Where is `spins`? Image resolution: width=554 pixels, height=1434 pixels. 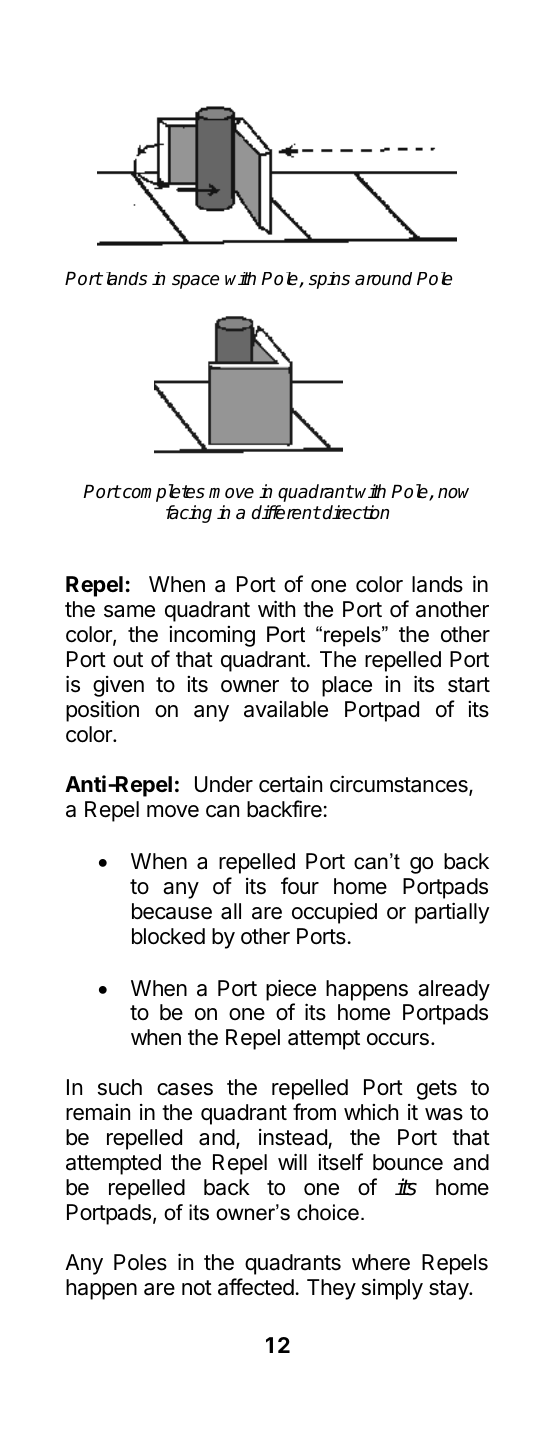
spins is located at coordinates (329, 280).
